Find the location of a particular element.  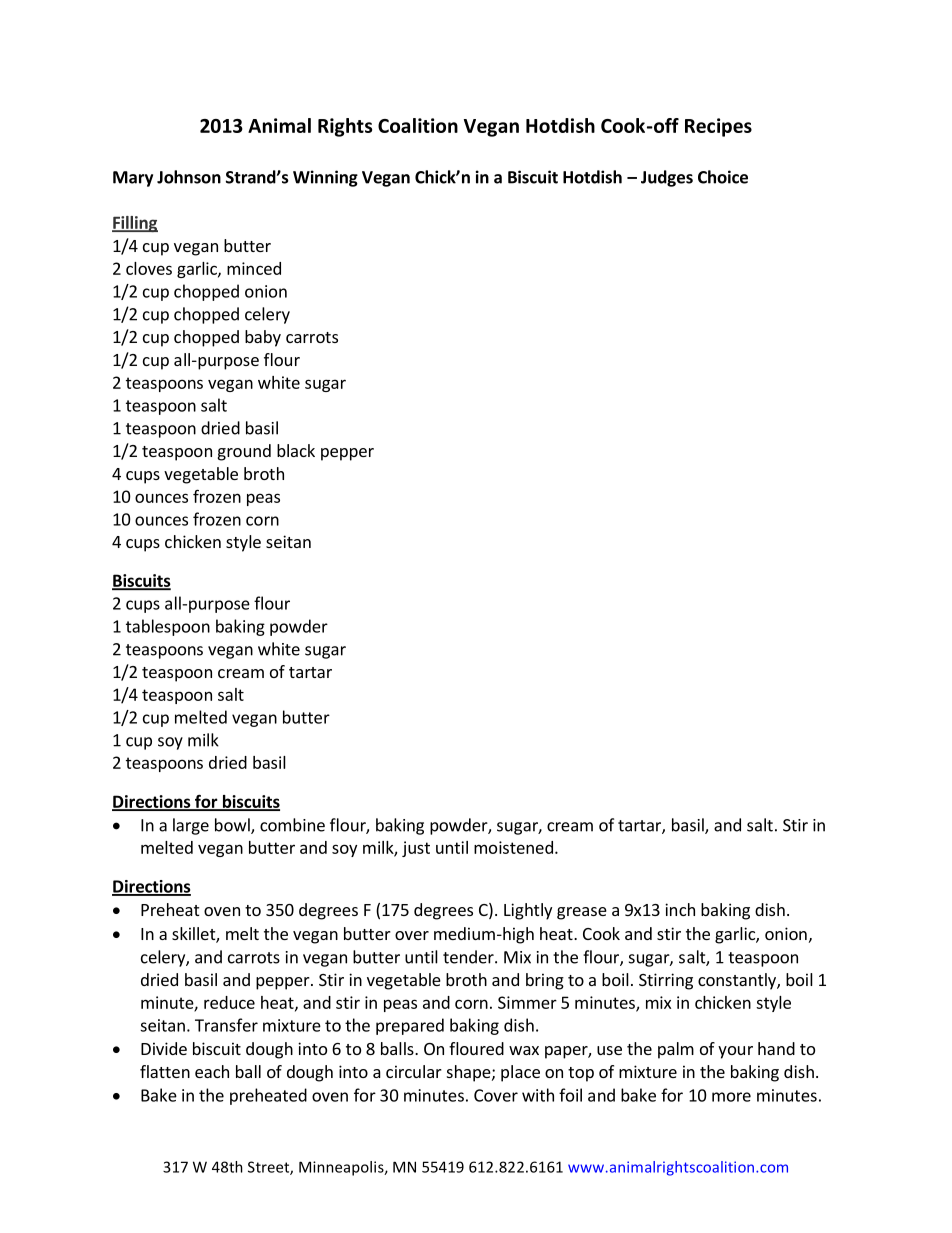

ground is located at coordinates (244, 452).
